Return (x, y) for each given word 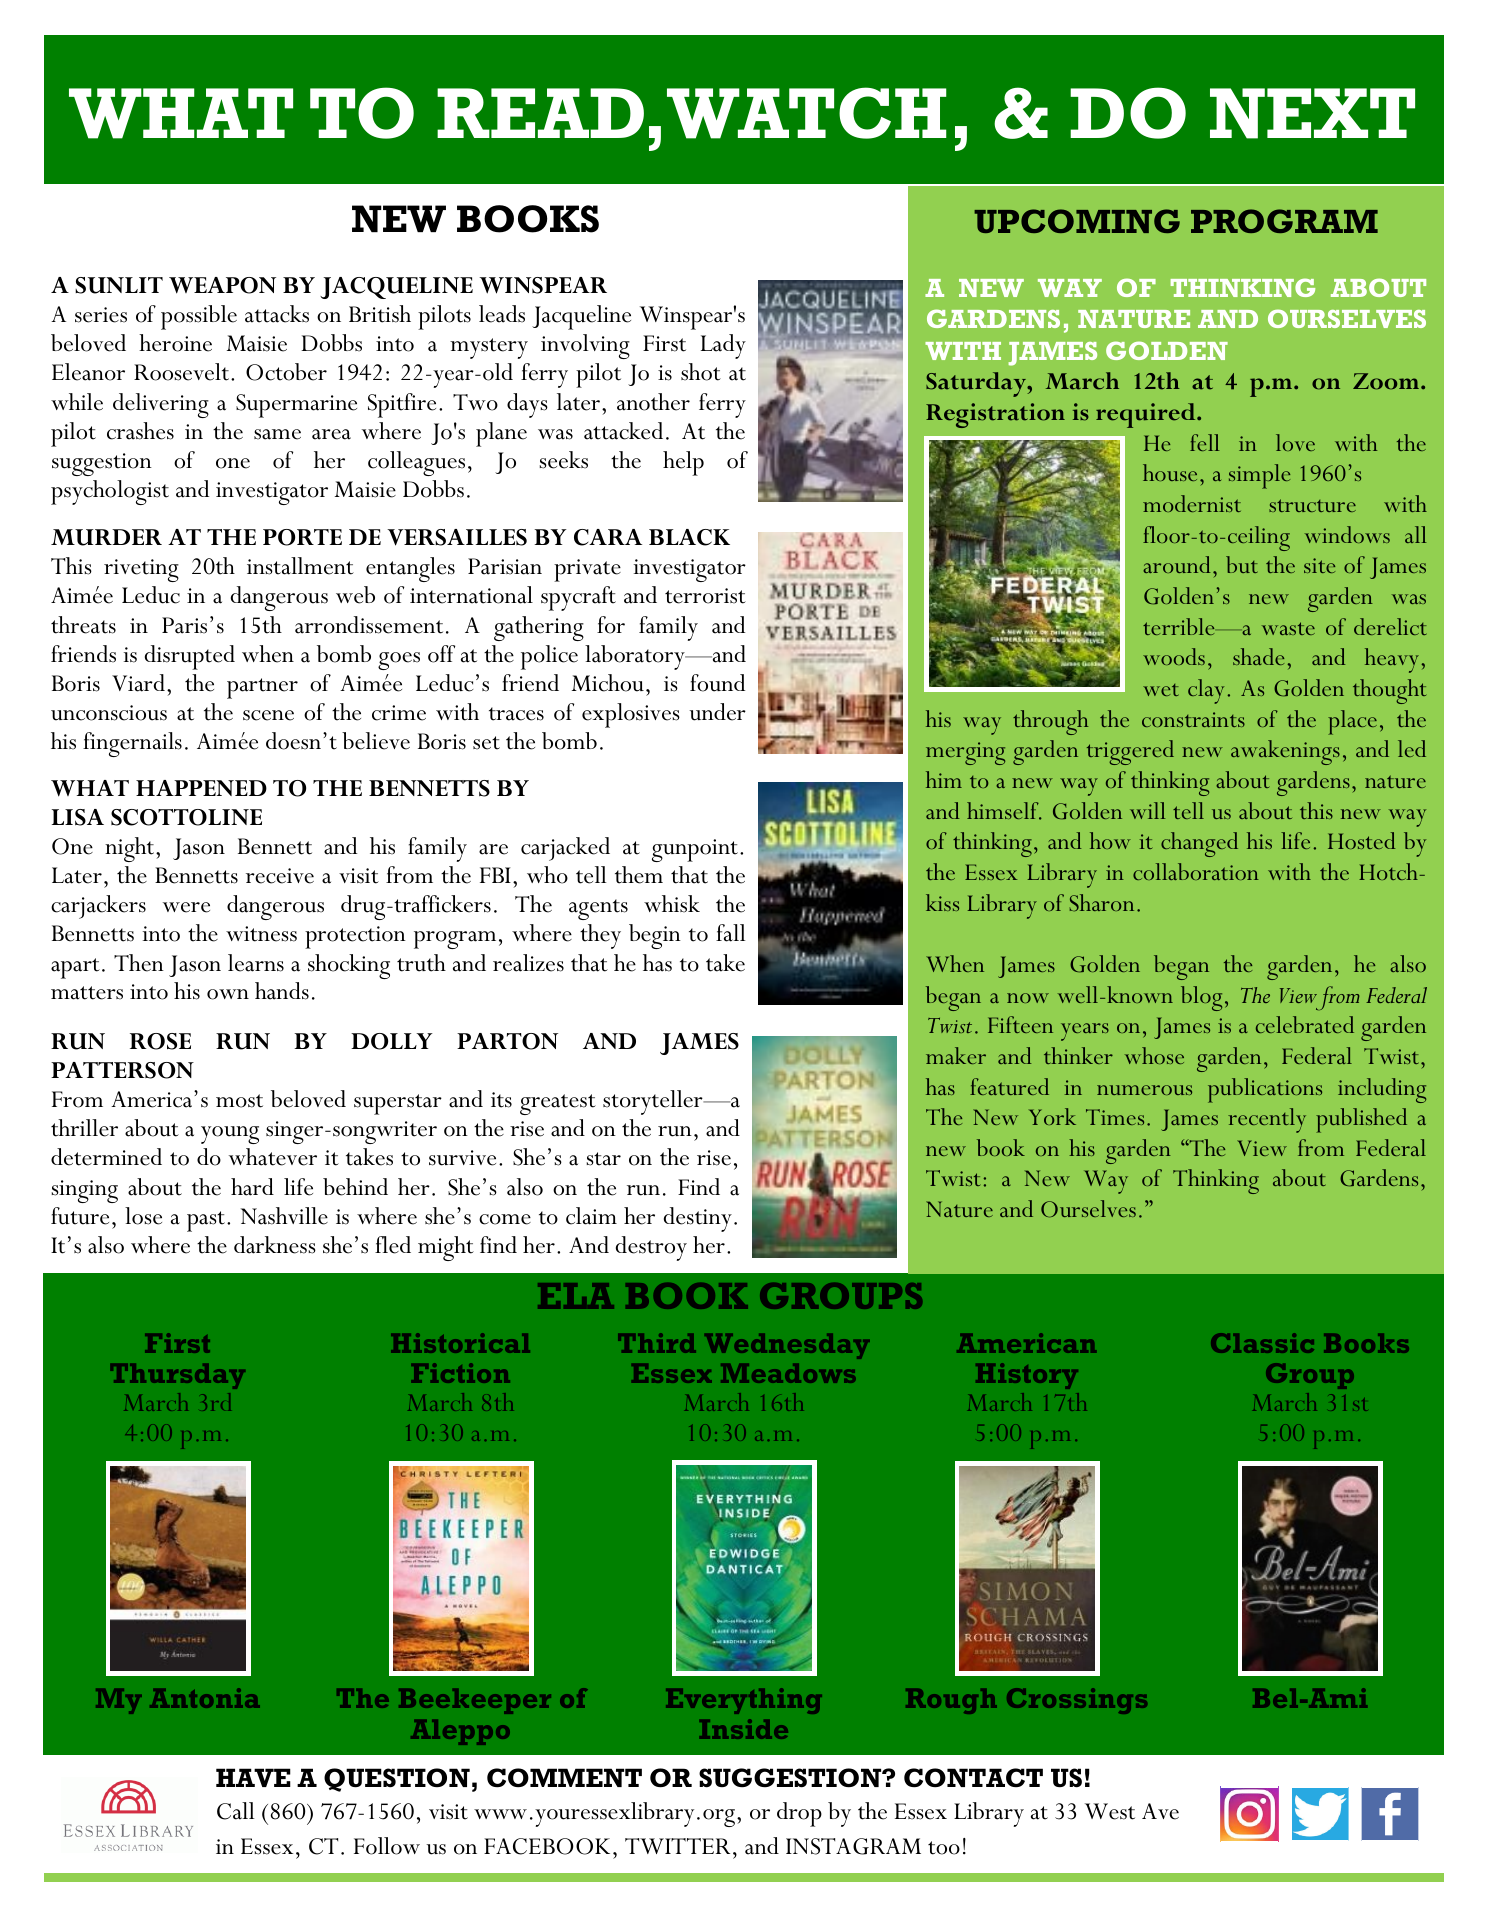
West (1110, 1811)
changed (1199, 844)
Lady (723, 346)
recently (1267, 1120)
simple (1259, 476)
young (230, 1135)
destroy (651, 1248)
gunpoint (696, 850)
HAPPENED (201, 788)
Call (236, 1811)
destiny (698, 1219)
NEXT (1312, 113)
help (683, 463)
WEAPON (222, 285)
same (277, 434)
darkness (275, 1245)
